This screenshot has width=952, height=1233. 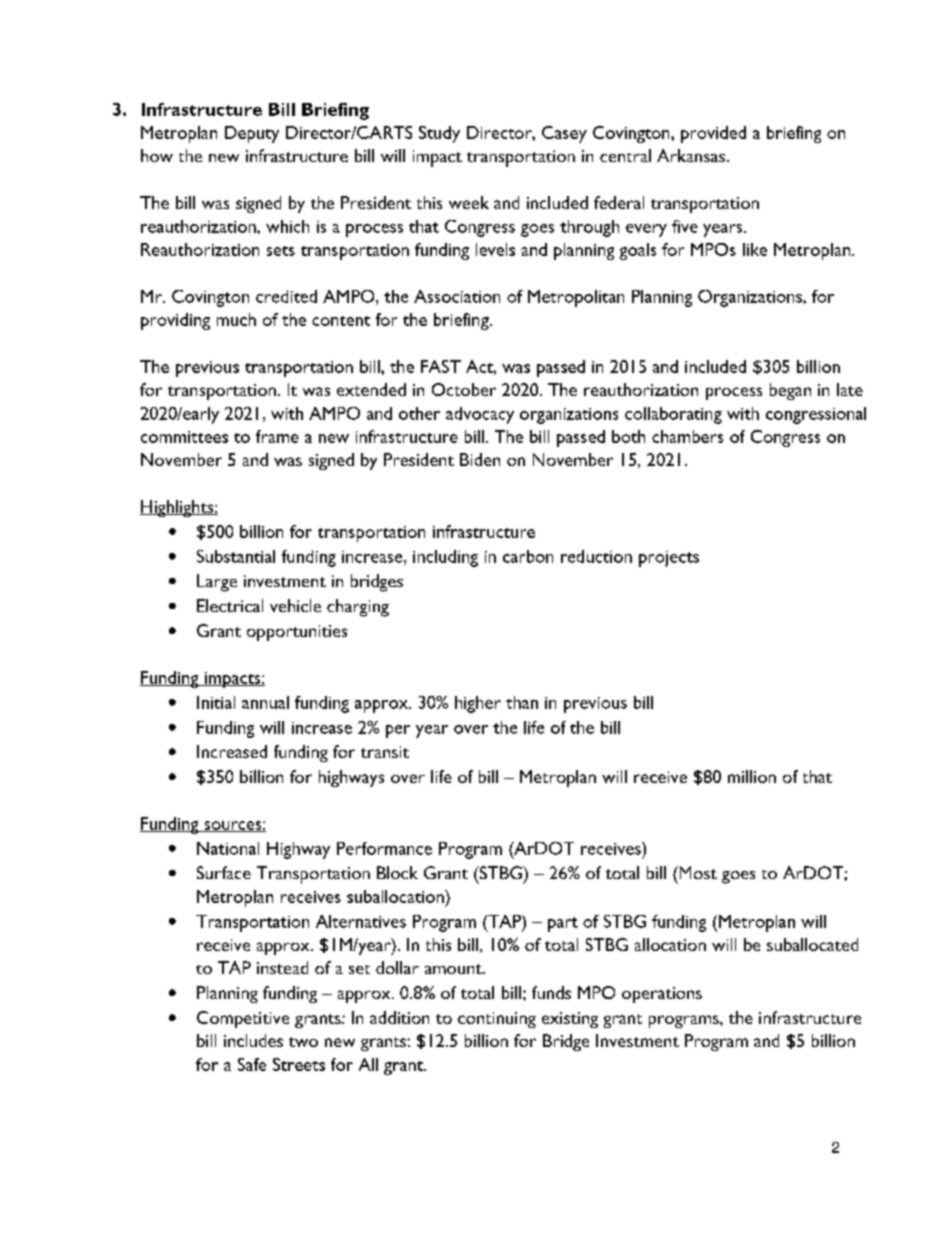 What do you see at coordinates (252, 134) in the screenshot?
I see `Deputy` at bounding box center [252, 134].
